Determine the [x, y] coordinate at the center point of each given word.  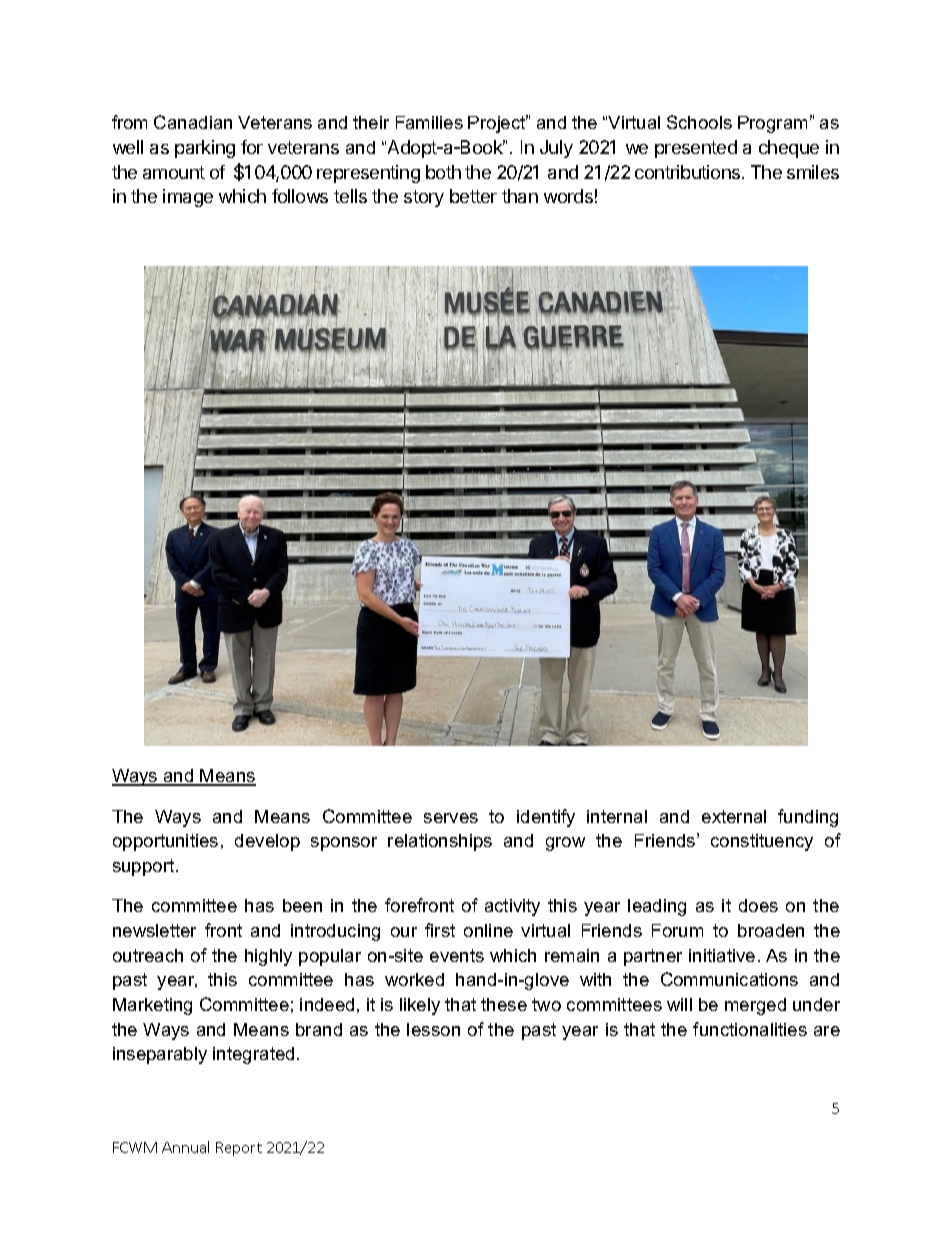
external [734, 816]
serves [451, 818]
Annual [185, 1147]
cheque [789, 149]
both [443, 172]
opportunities [165, 842]
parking [205, 149]
